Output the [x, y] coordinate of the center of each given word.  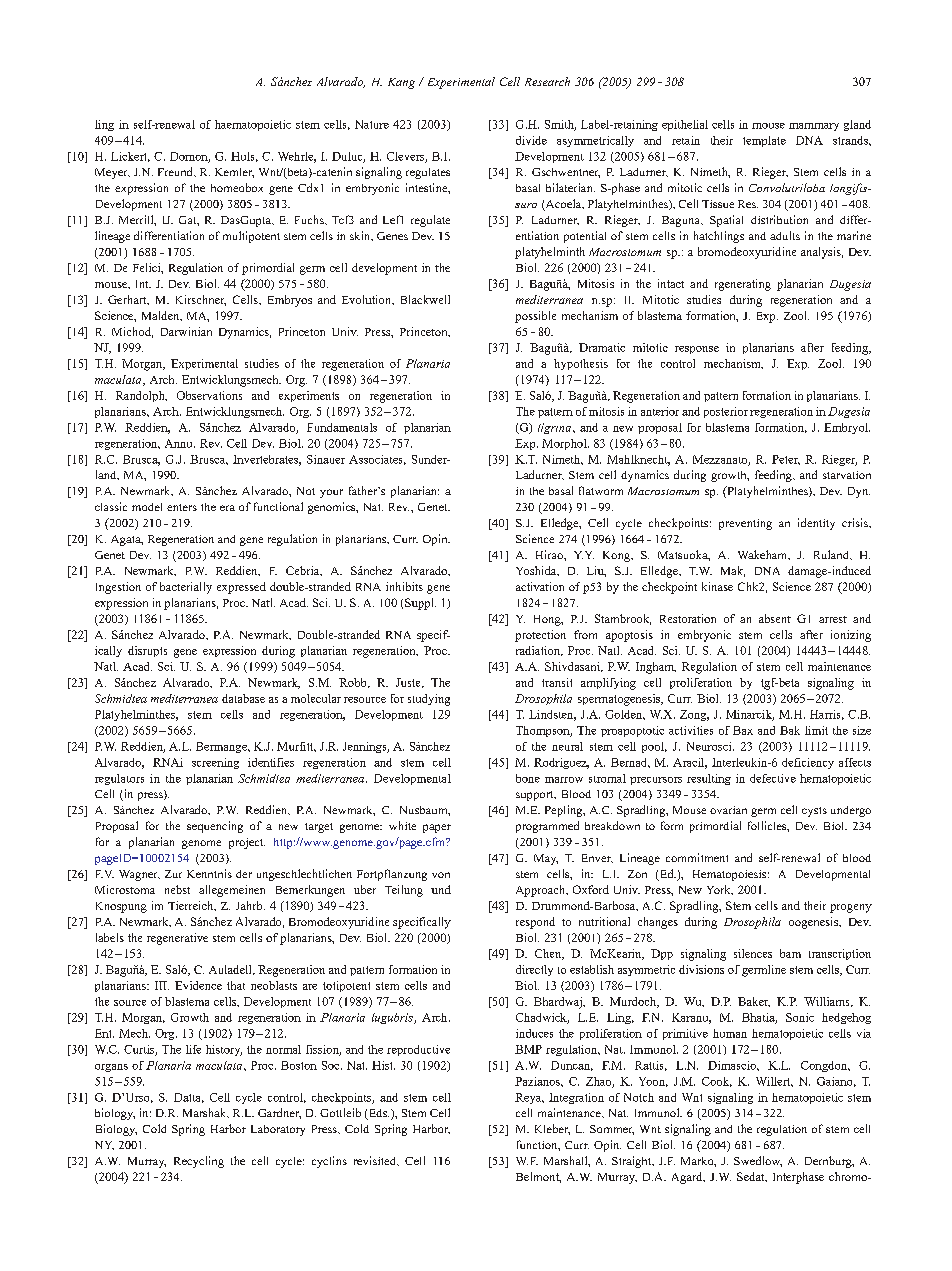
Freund [176, 171]
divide [531, 140]
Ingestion [118, 588]
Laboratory [278, 1130]
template [764, 141]
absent [775, 618]
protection [540, 636]
